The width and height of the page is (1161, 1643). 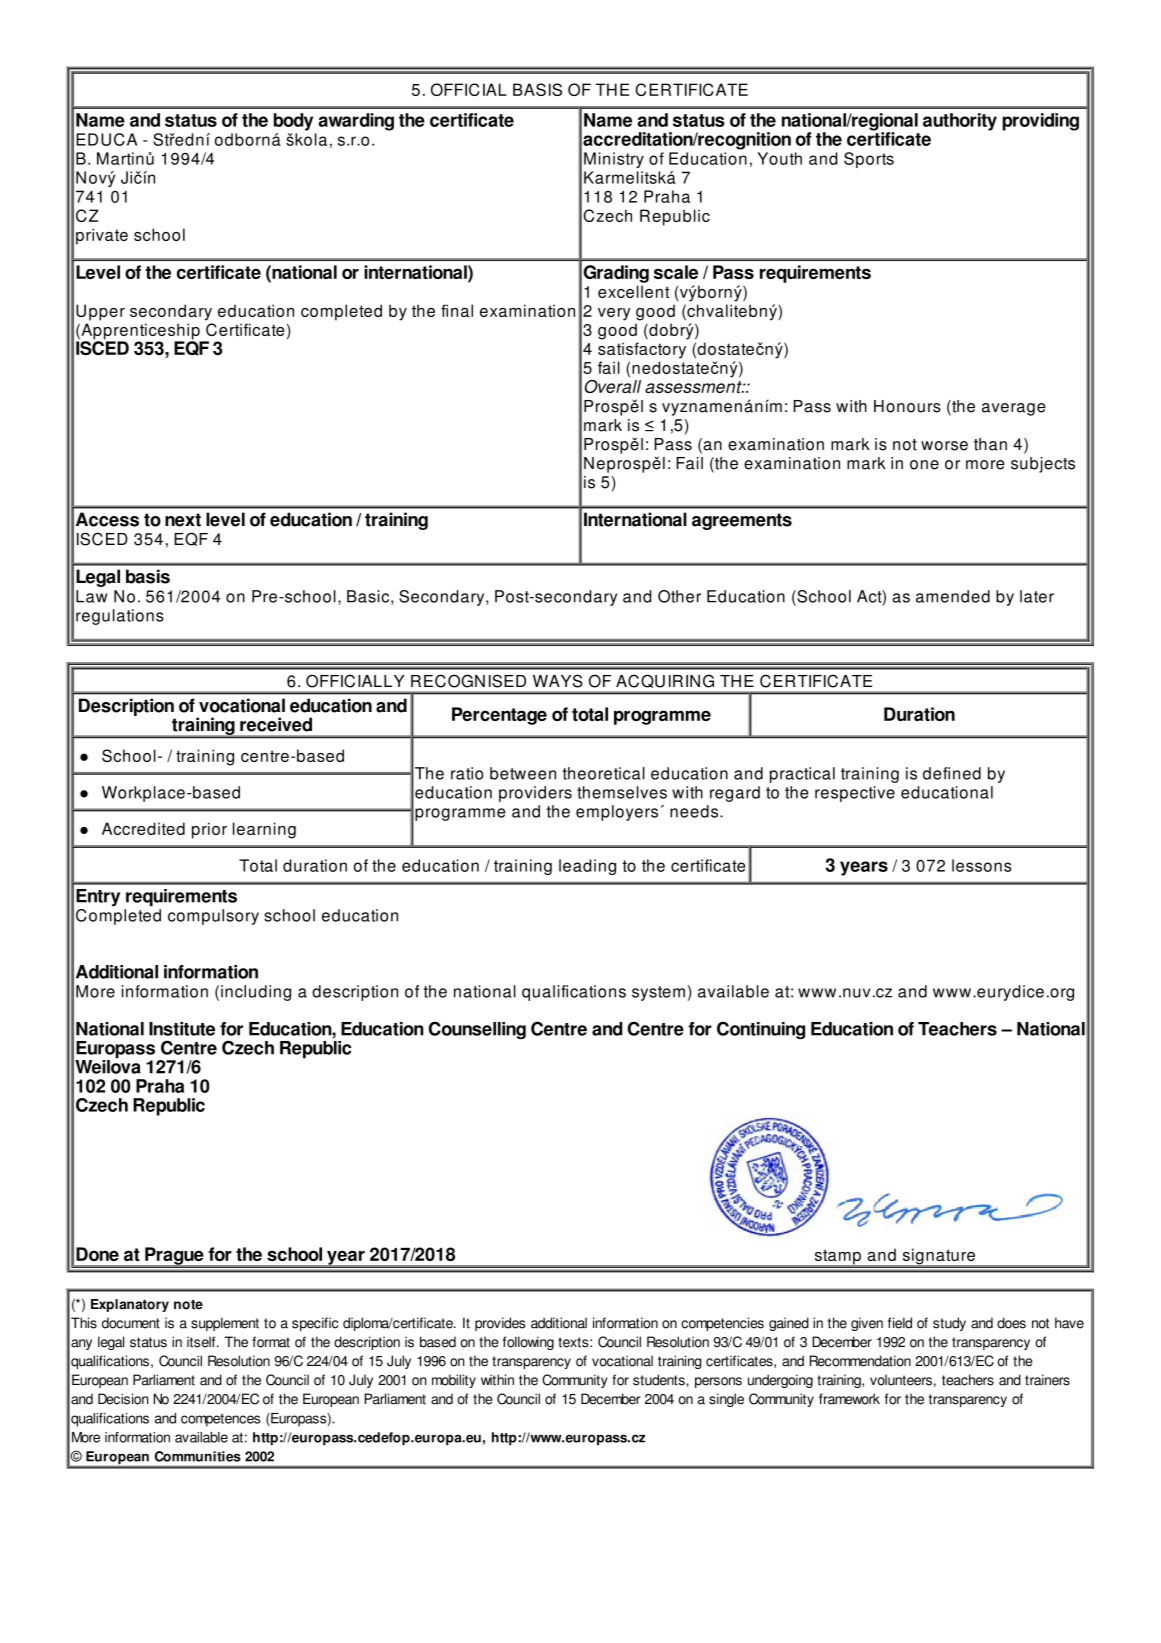 What do you see at coordinates (952, 773) in the page?
I see `defined` at bounding box center [952, 773].
